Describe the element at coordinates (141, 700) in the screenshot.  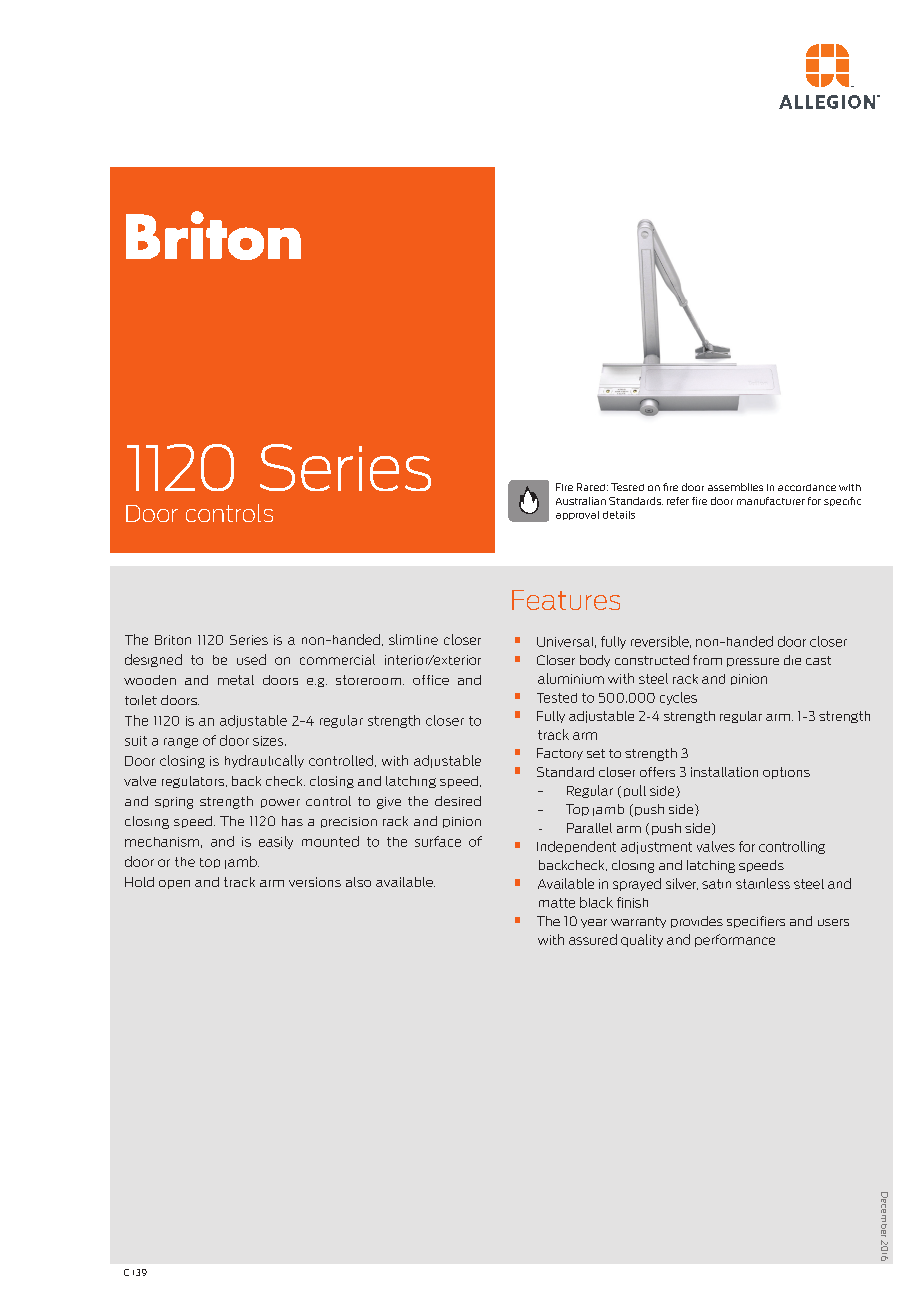
I see `toilet` at that location.
